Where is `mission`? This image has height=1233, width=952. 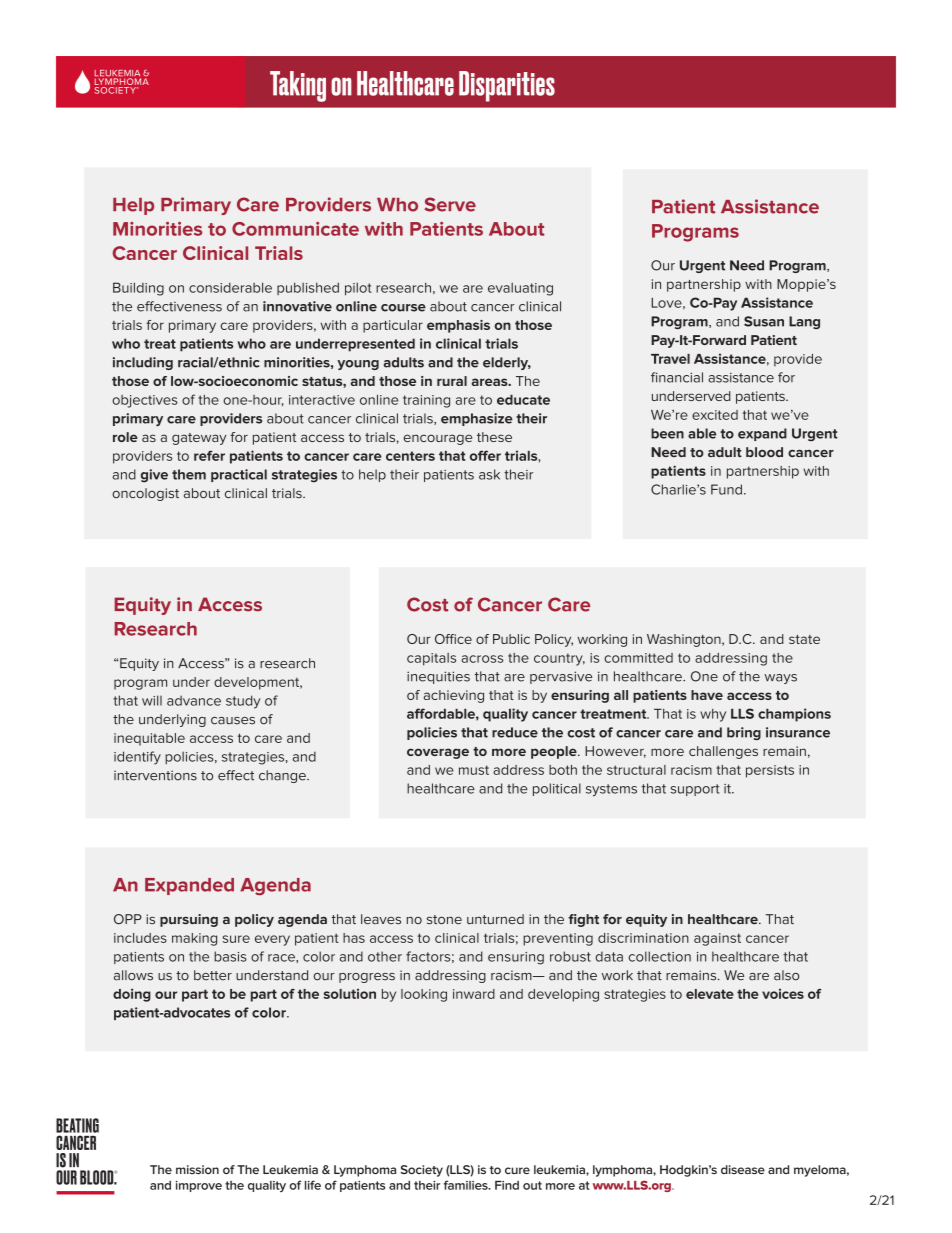 mission is located at coordinates (197, 1169).
